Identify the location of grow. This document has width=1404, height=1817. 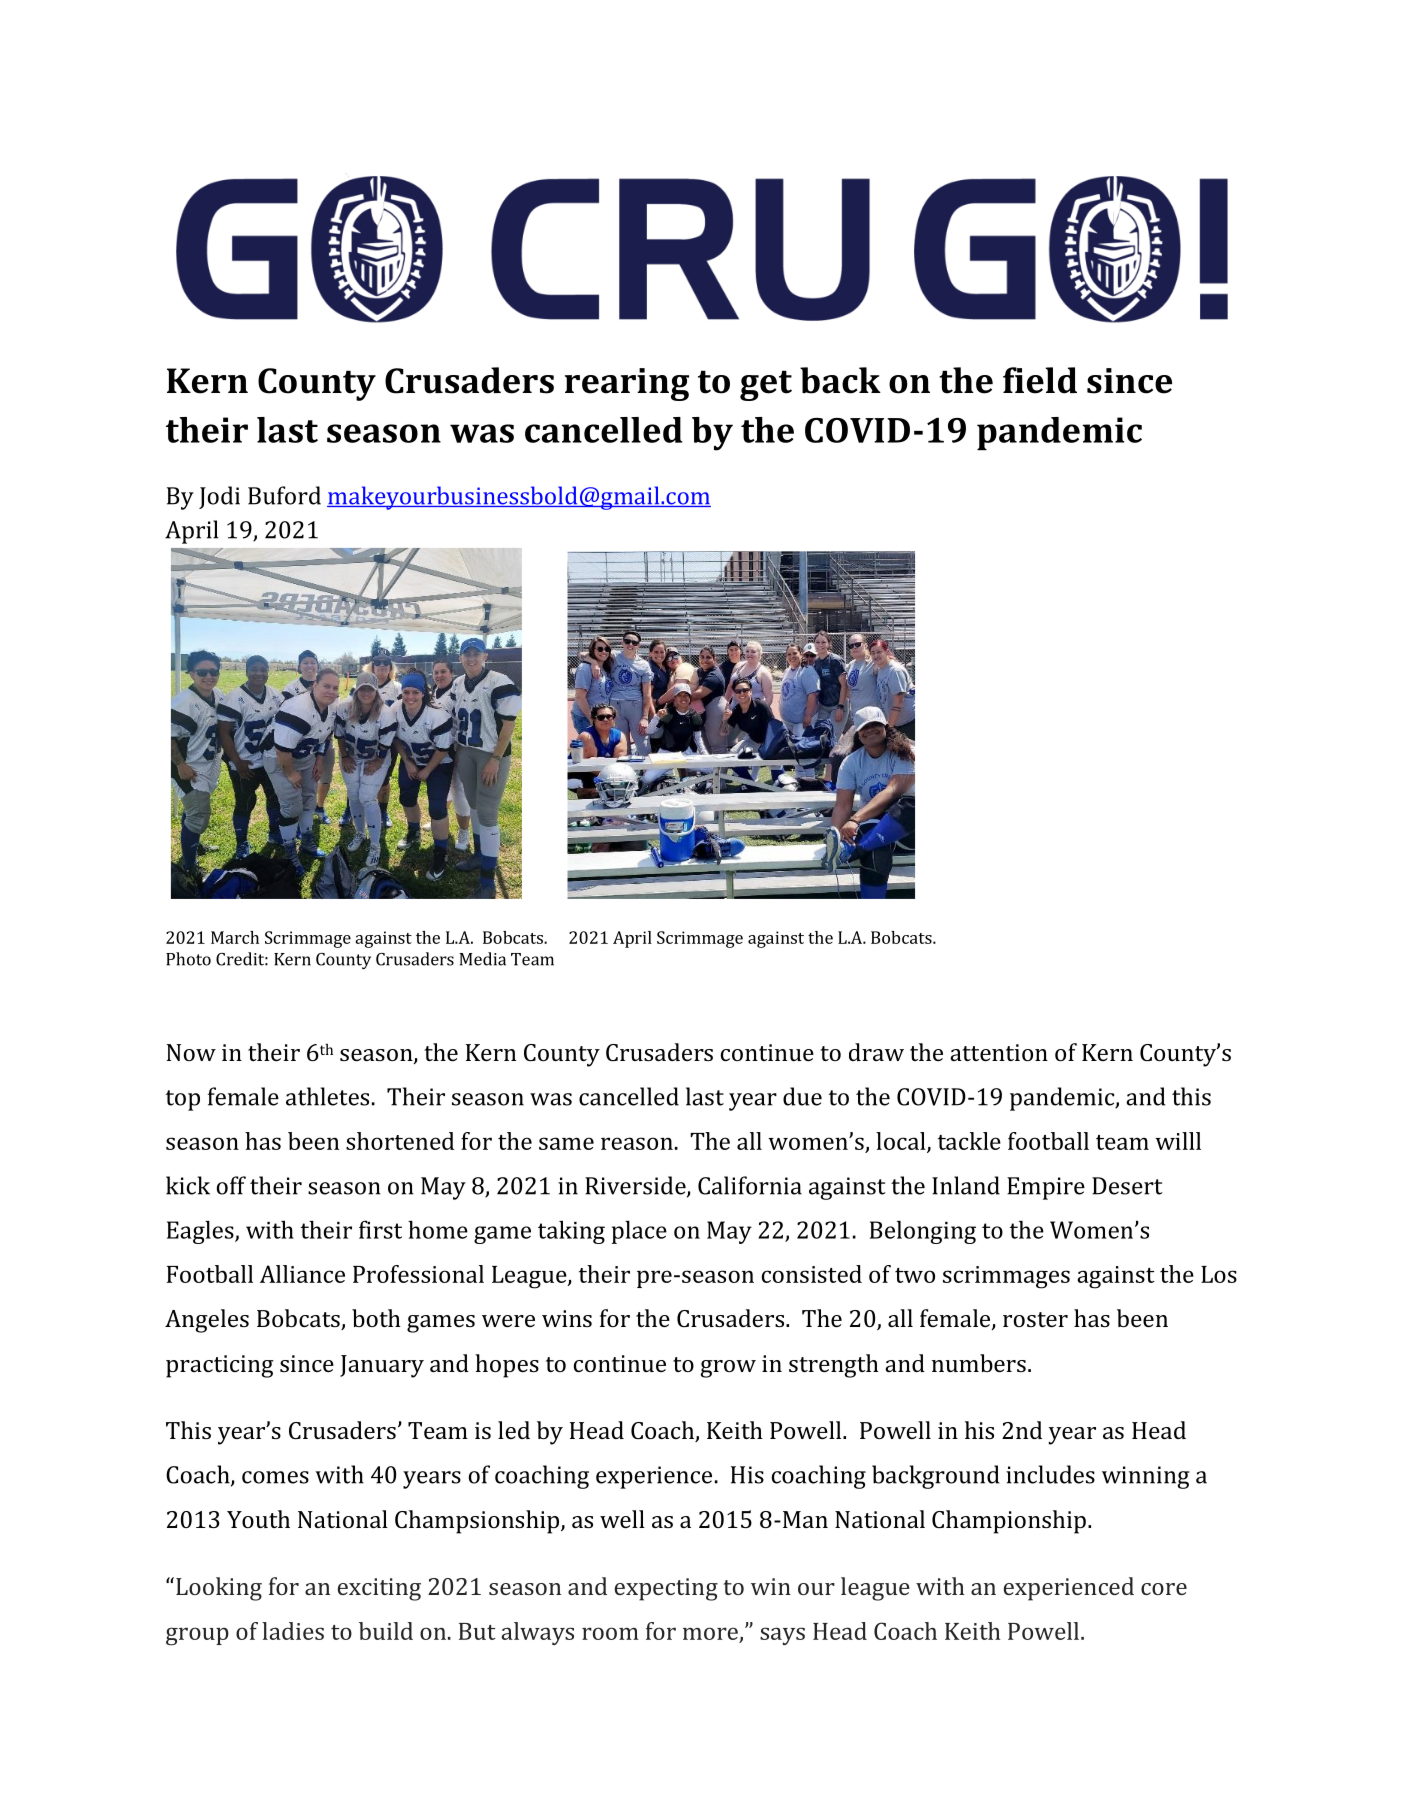
(728, 1369).
